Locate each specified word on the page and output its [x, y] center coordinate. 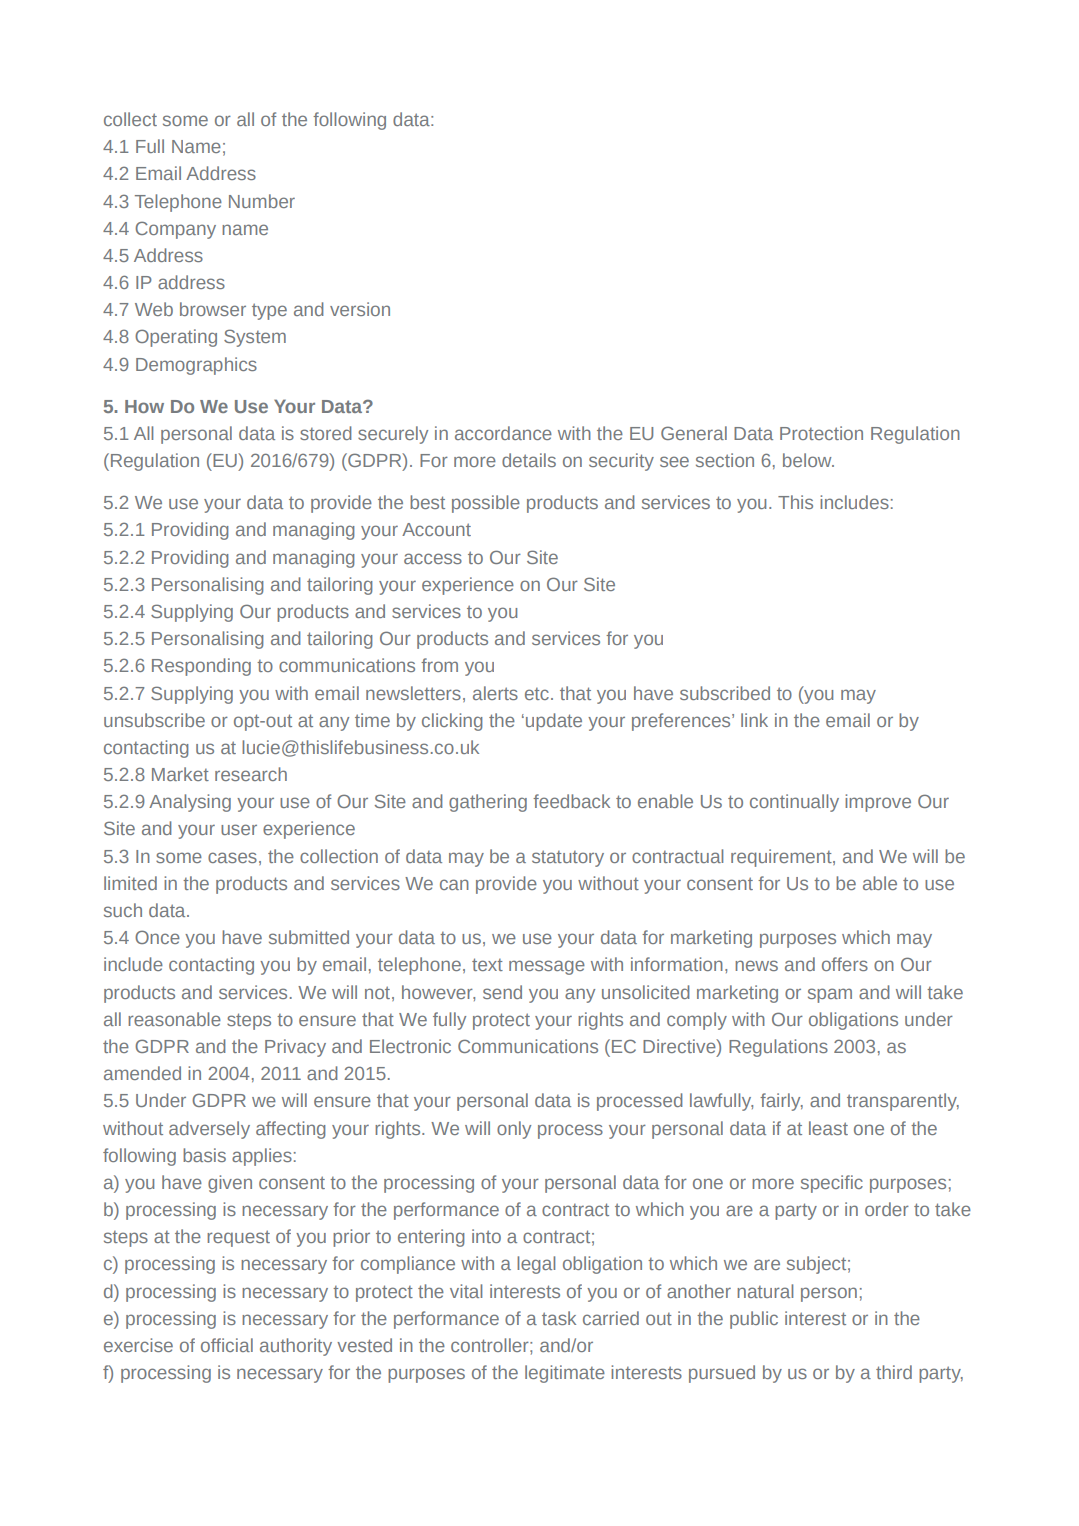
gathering [488, 803]
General [694, 433]
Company [175, 230]
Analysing [190, 803]
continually [794, 803]
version [360, 309]
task [559, 1318]
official [227, 1345]
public [754, 1320]
